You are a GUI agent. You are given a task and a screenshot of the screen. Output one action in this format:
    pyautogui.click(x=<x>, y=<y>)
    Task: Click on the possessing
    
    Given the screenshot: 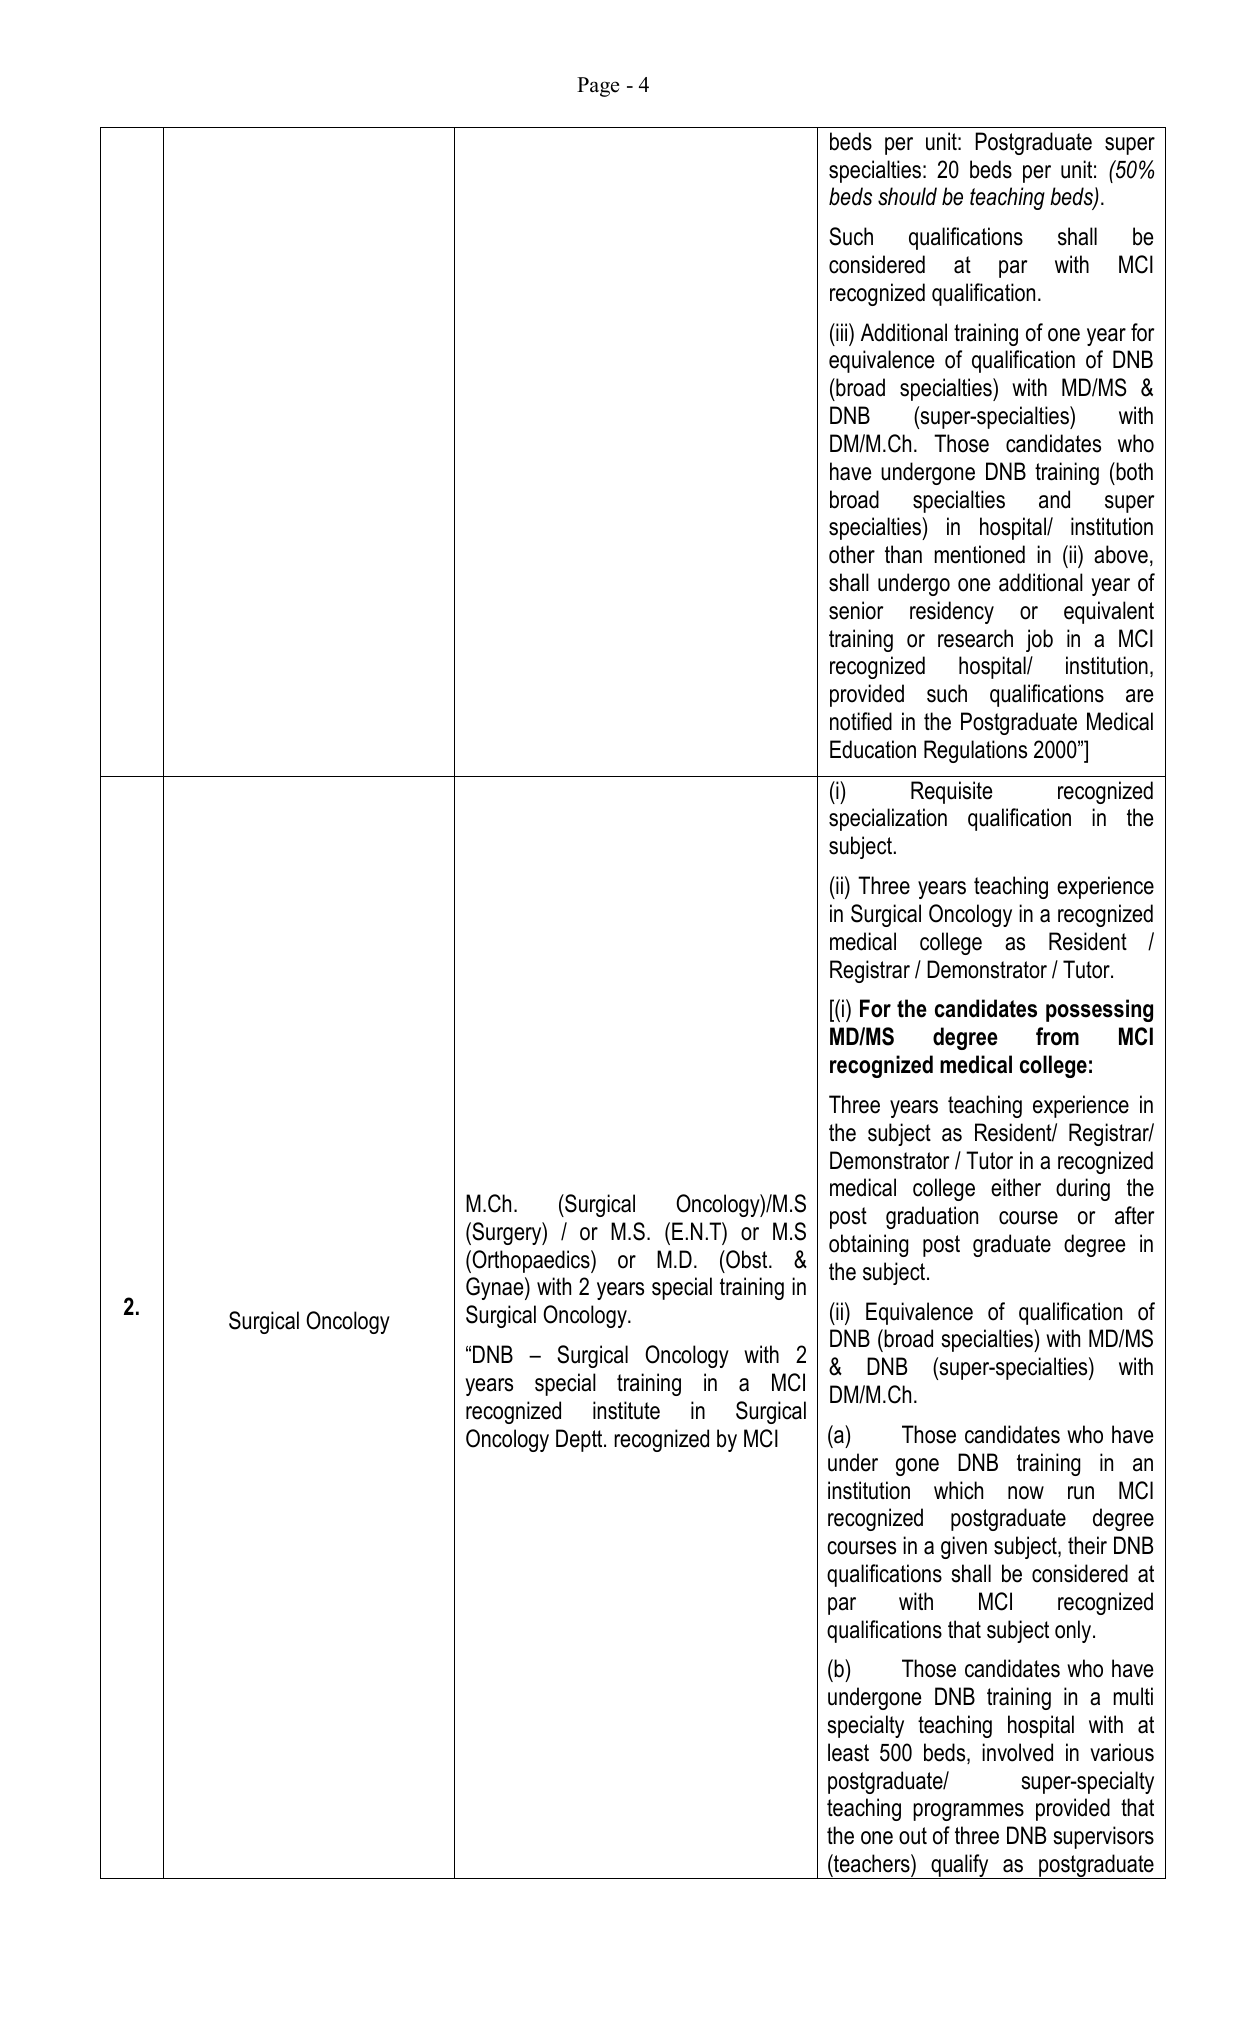 What is the action you would take?
    pyautogui.click(x=1099, y=1010)
